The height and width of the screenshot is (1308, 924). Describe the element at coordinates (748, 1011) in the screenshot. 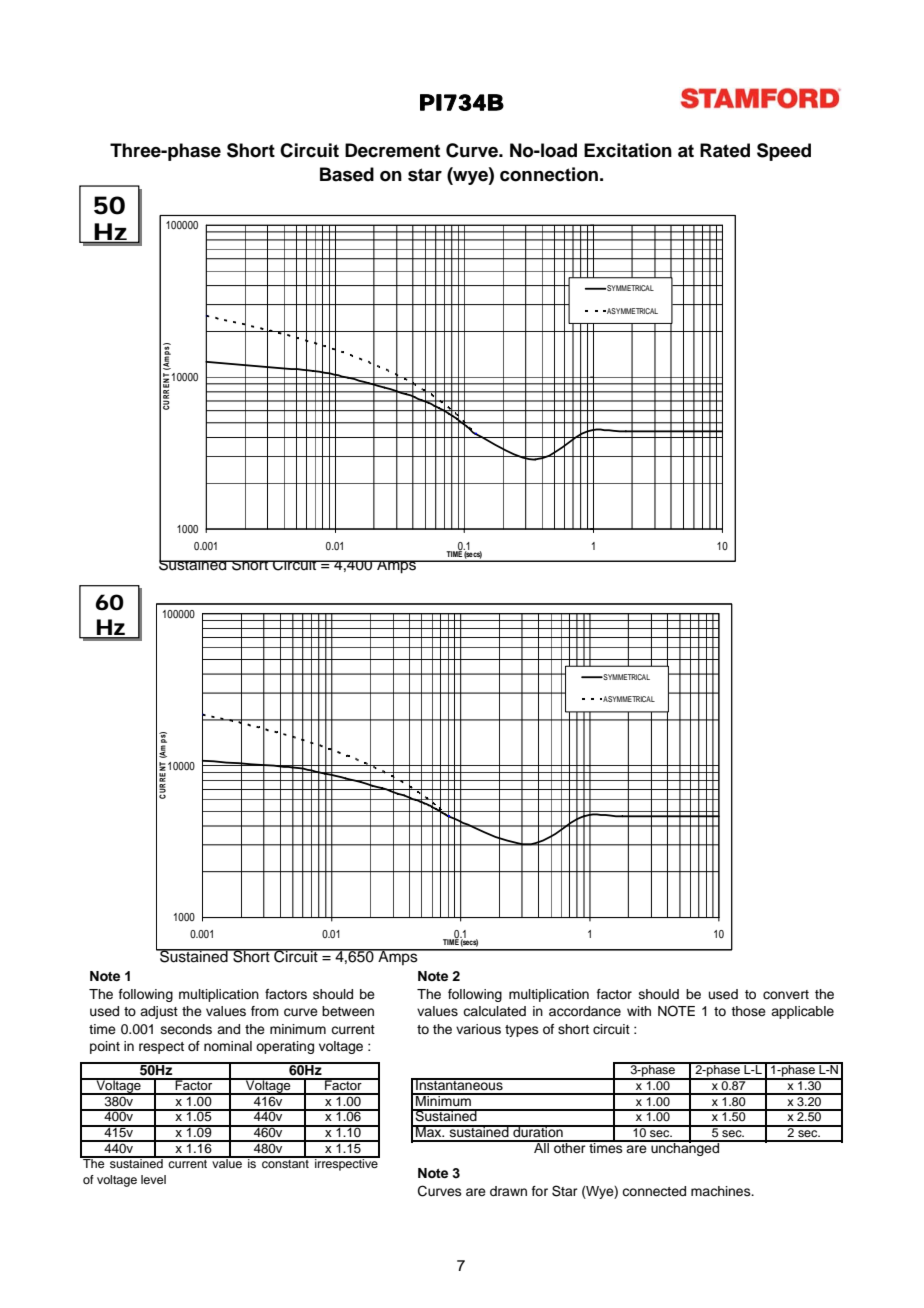

I see `those` at that location.
